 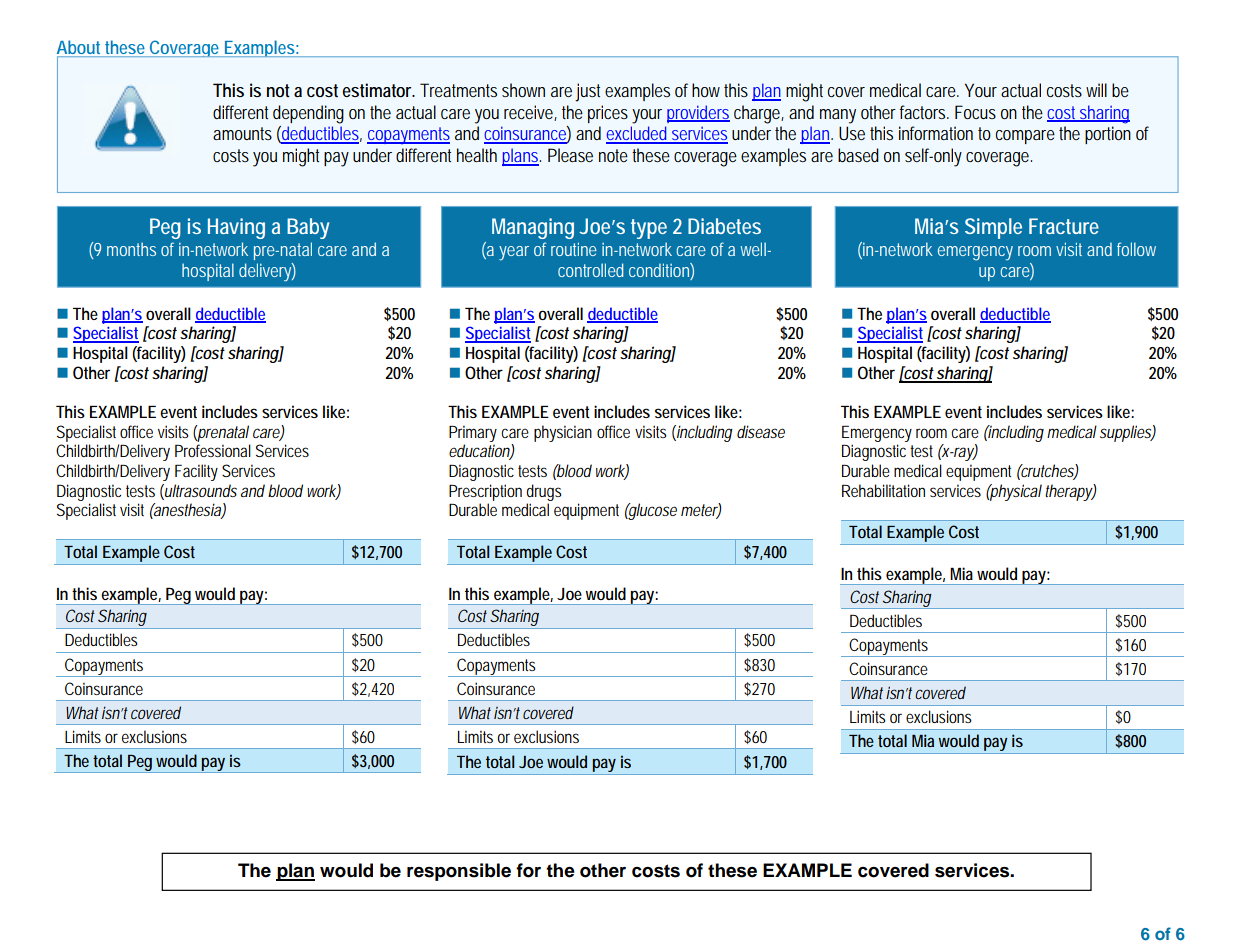 What do you see at coordinates (563, 433) in the screenshot?
I see `physician` at bounding box center [563, 433].
